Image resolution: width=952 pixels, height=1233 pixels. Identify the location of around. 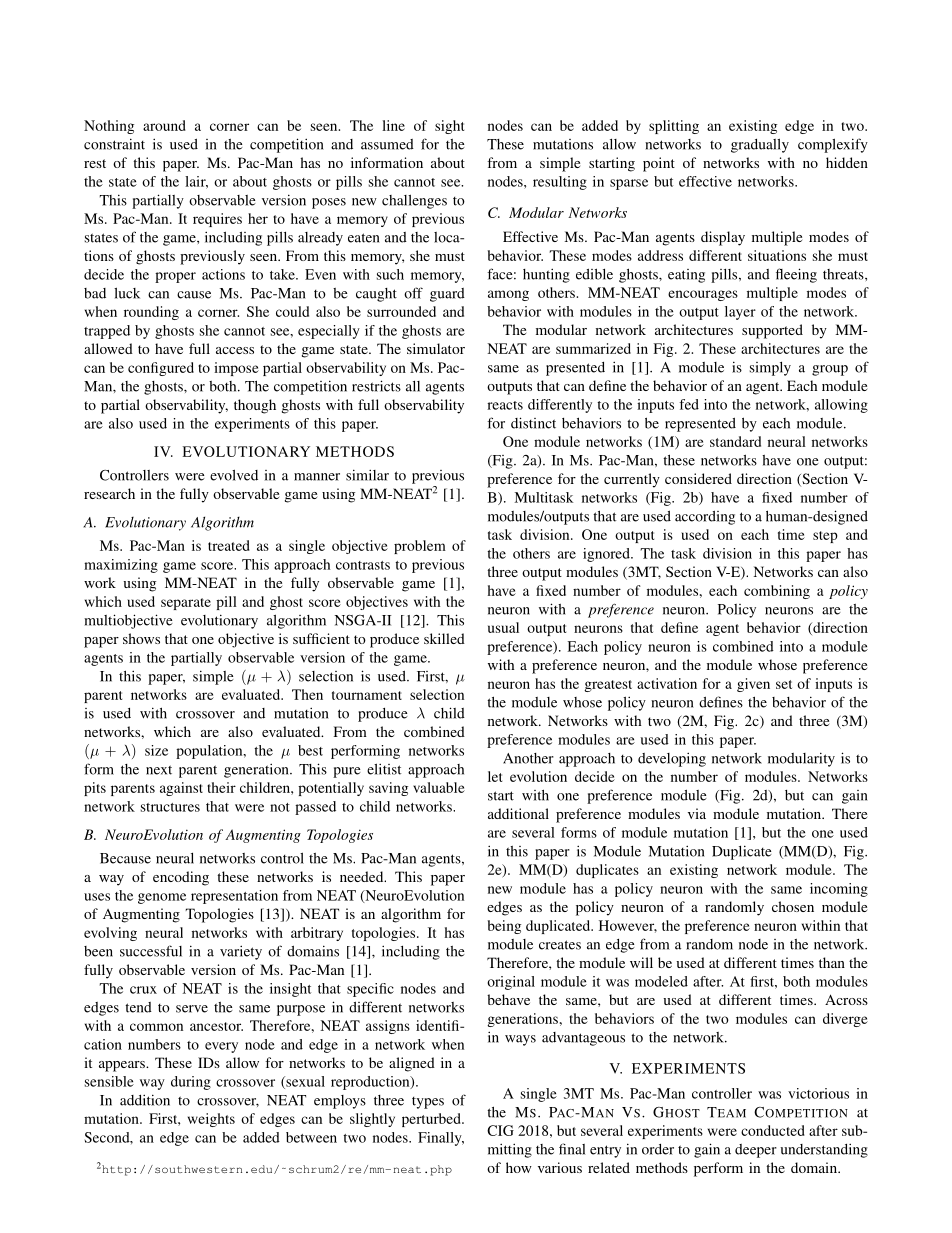
(164, 125).
